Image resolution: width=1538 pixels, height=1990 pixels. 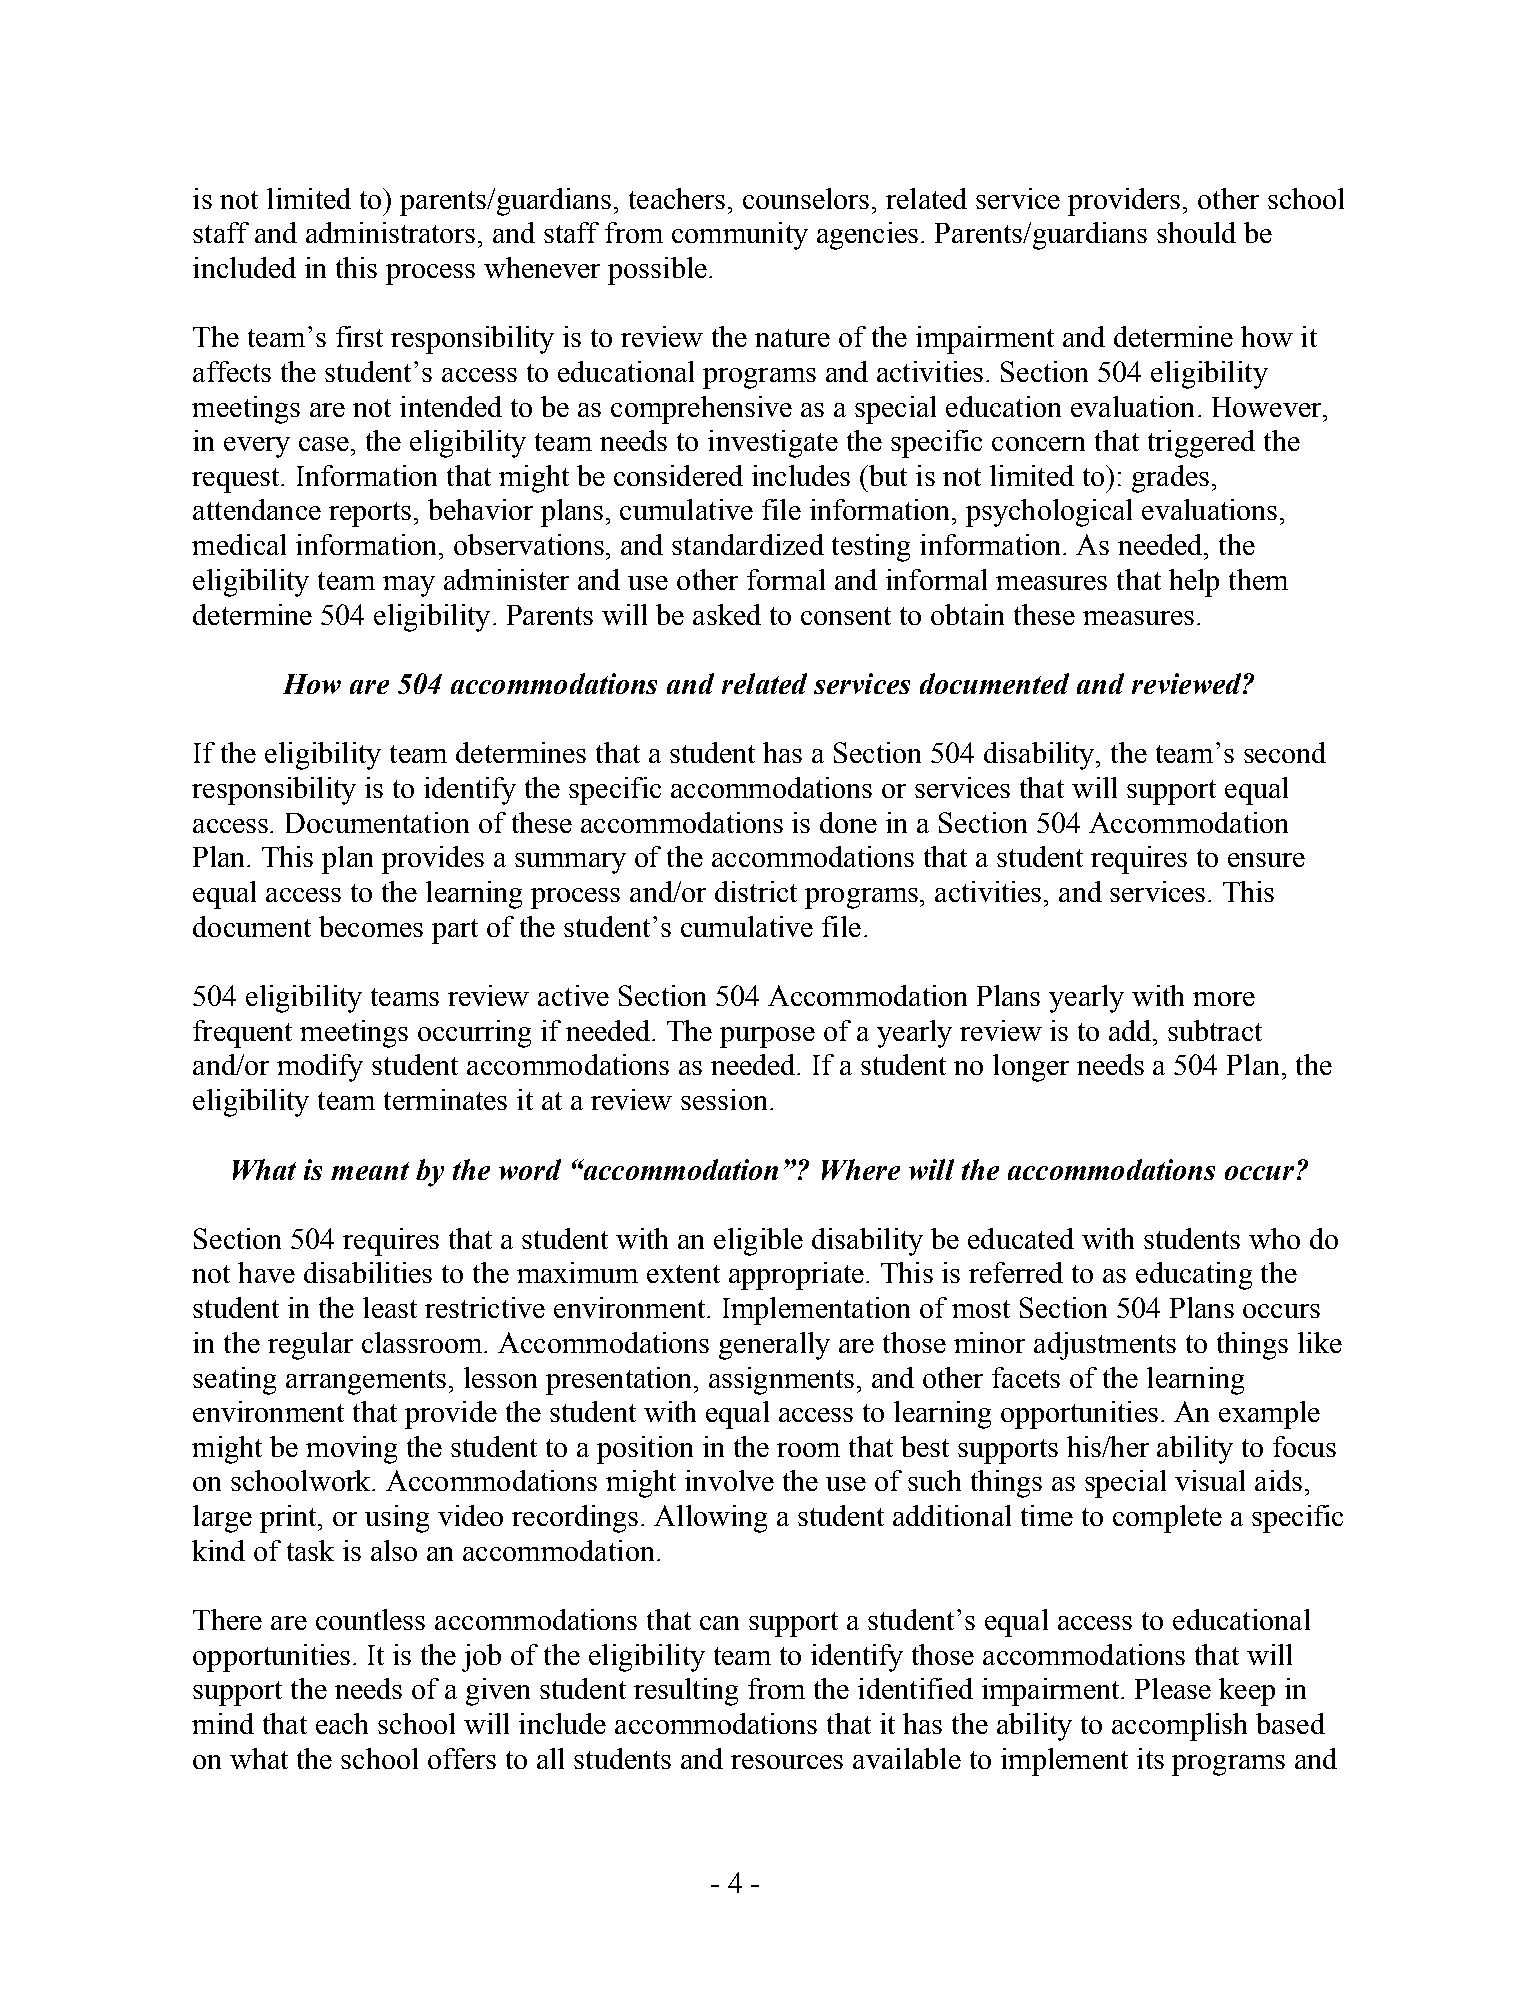 What do you see at coordinates (1196, 232) in the screenshot?
I see `should` at bounding box center [1196, 232].
